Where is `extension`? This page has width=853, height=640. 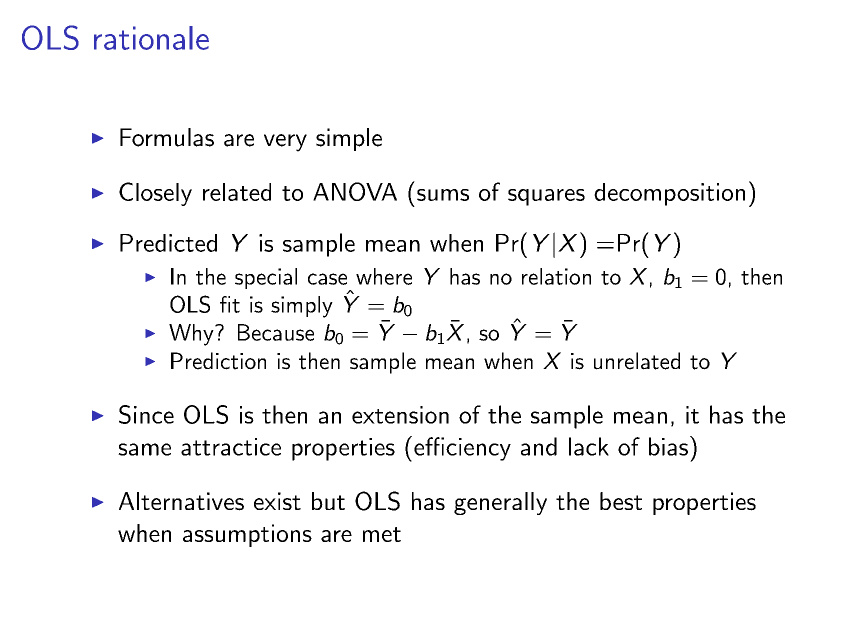
extension is located at coordinates (400, 415).
